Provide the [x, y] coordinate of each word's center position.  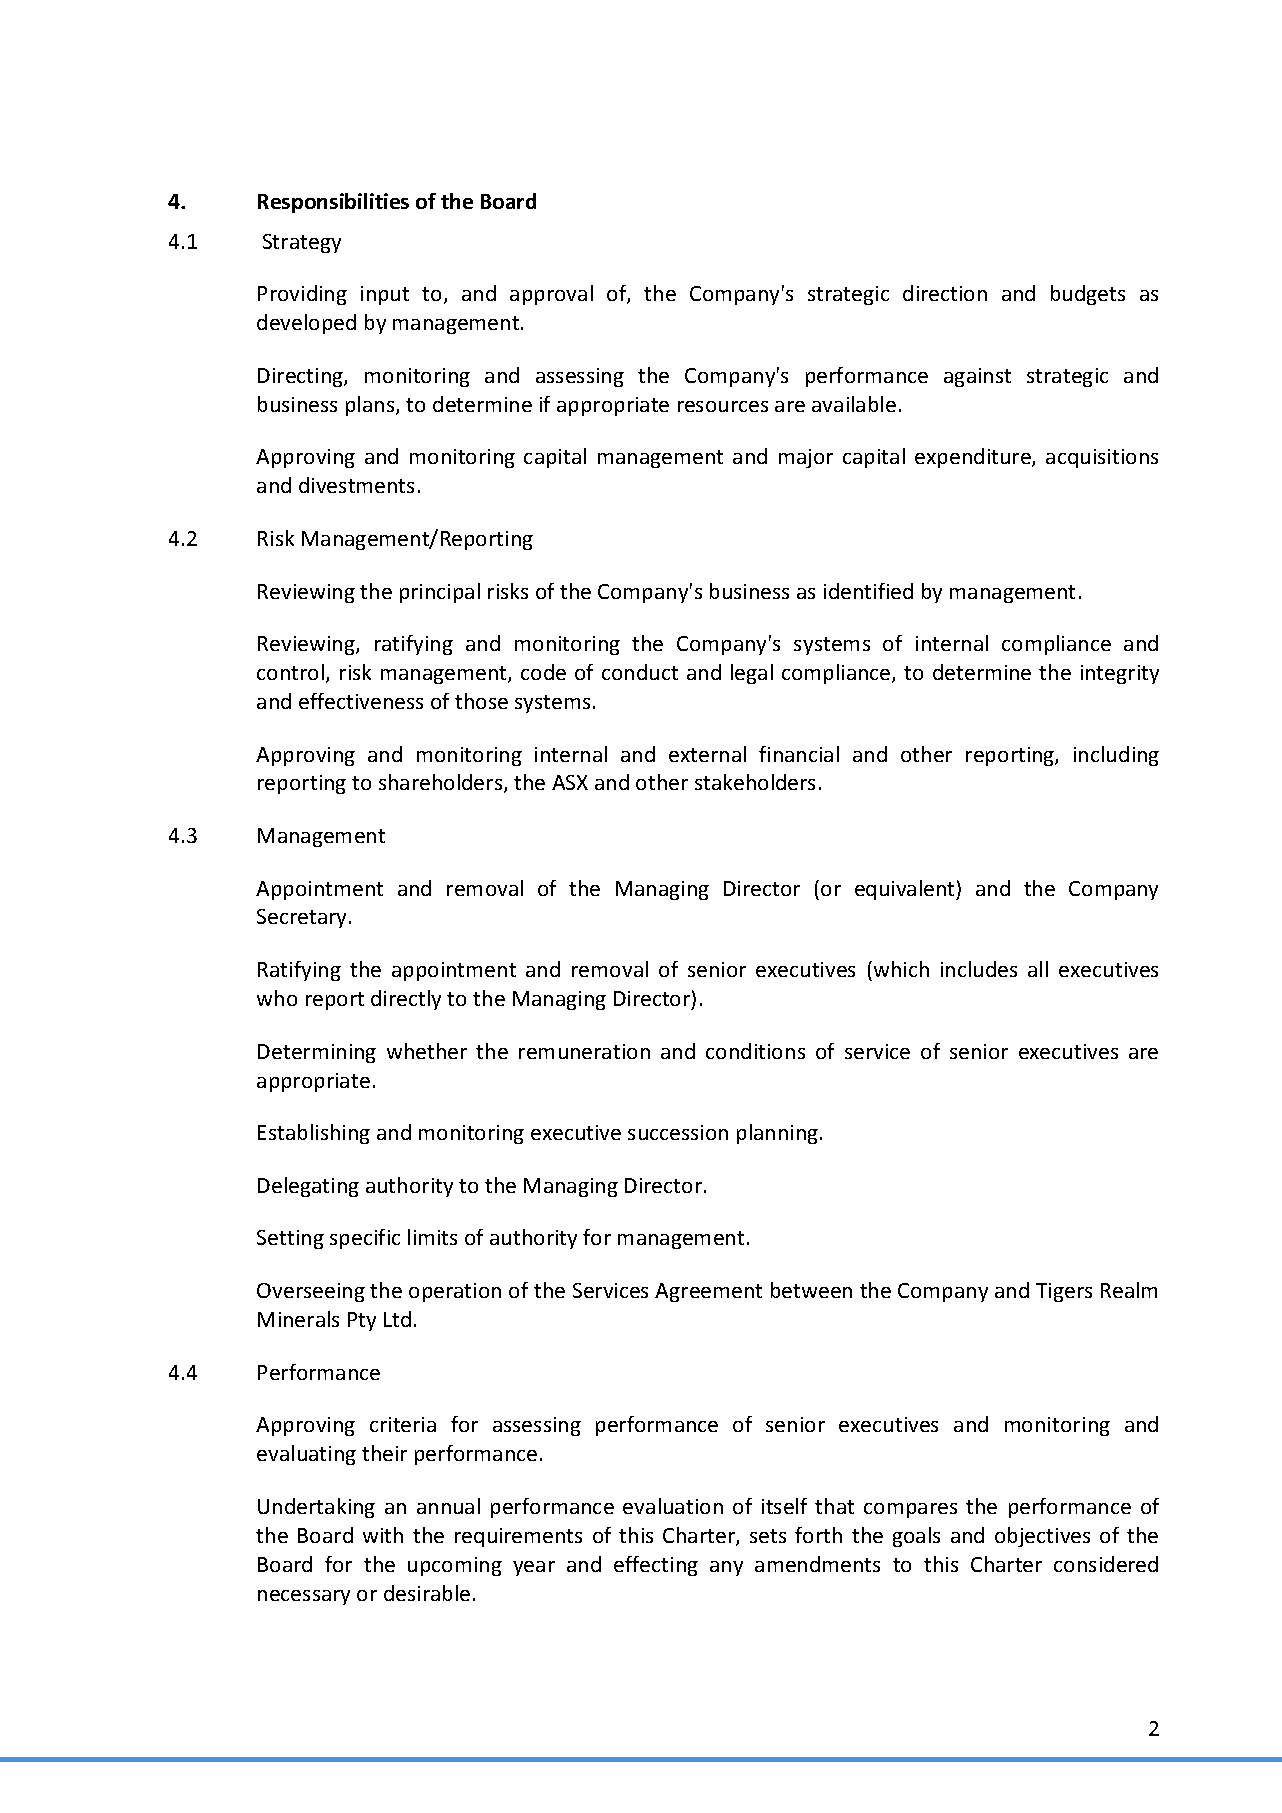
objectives [1042, 1537]
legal [752, 674]
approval [551, 295]
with [383, 1535]
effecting [656, 1566]
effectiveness [361, 701]
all [1038, 969]
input [385, 295]
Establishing [314, 1134]
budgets [1088, 295]
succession [678, 1132]
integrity [1120, 674]
